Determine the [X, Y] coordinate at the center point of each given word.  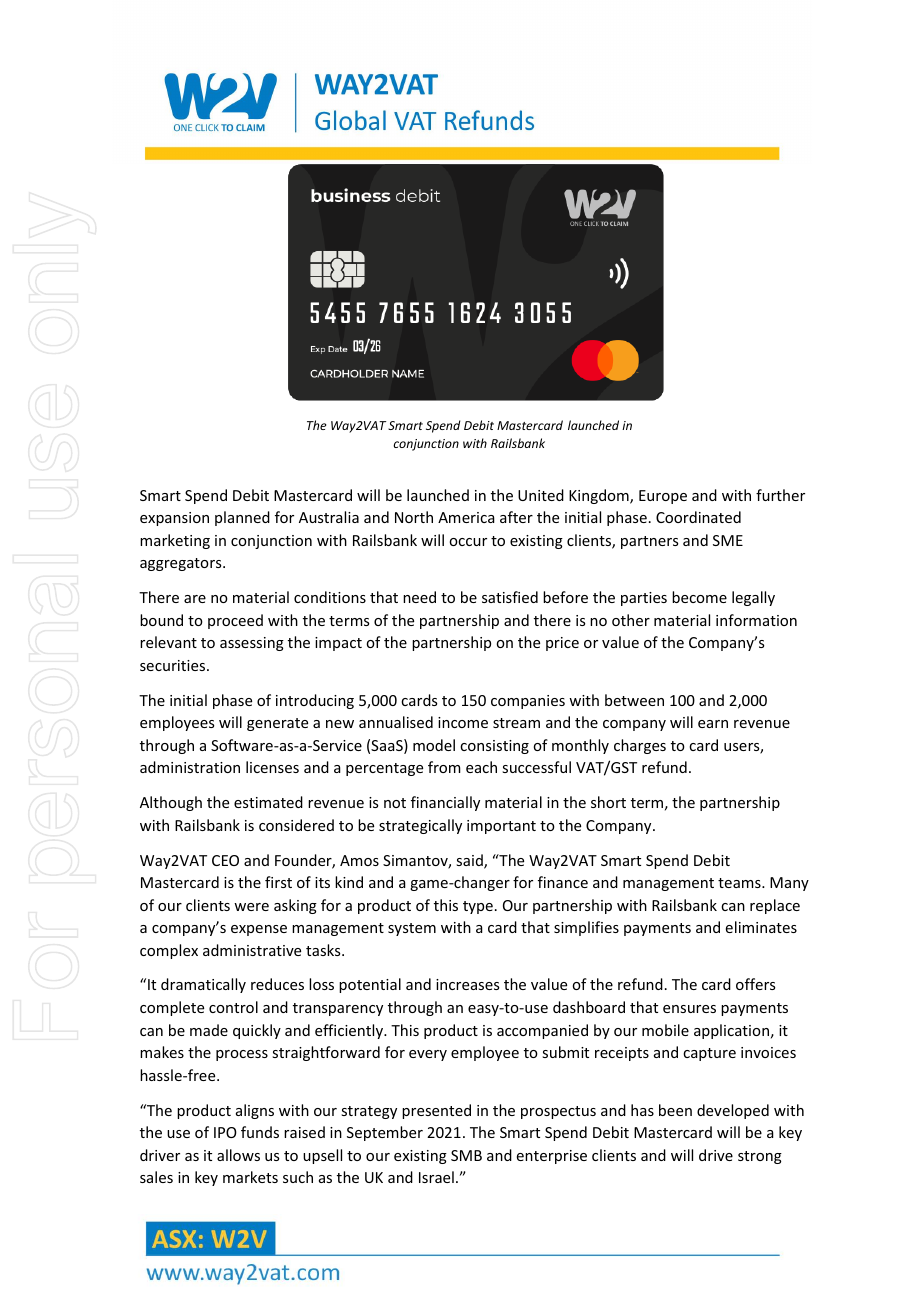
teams [740, 883]
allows [238, 1155]
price [562, 644]
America [466, 517]
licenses [272, 767]
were [251, 907]
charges [640, 746]
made [209, 1030]
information [756, 620]
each [481, 767]
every [428, 1055]
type [478, 907]
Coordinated [698, 517]
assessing [252, 644]
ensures [689, 1009]
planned [242, 518]
